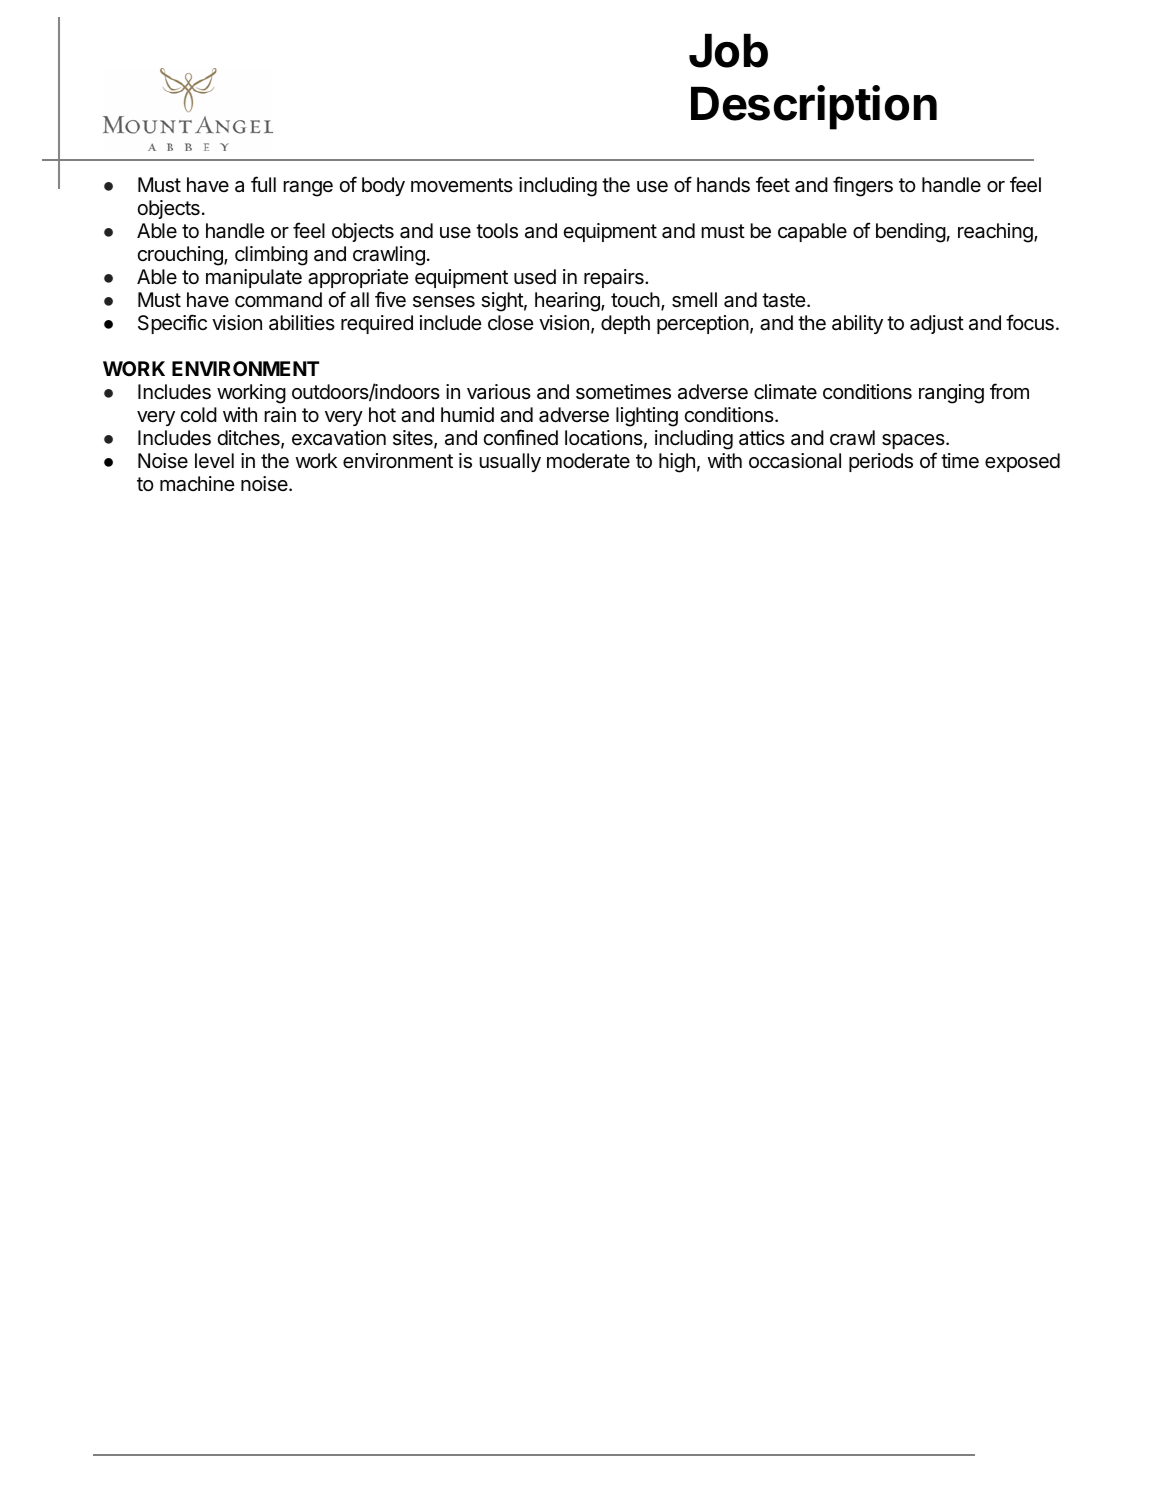  What do you see at coordinates (214, 460) in the screenshot?
I see `level` at bounding box center [214, 460].
